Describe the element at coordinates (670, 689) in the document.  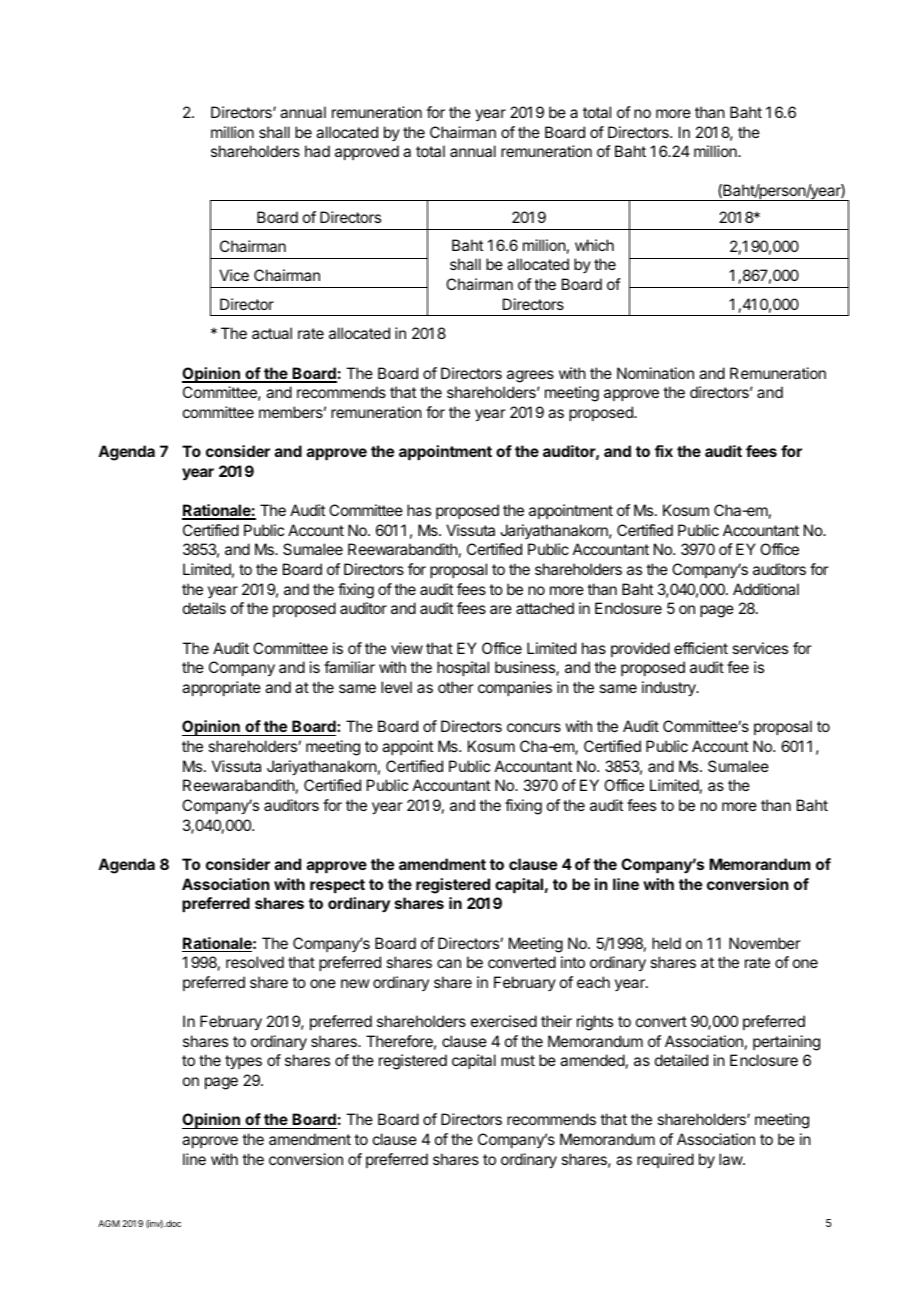
I see `industry` at that location.
